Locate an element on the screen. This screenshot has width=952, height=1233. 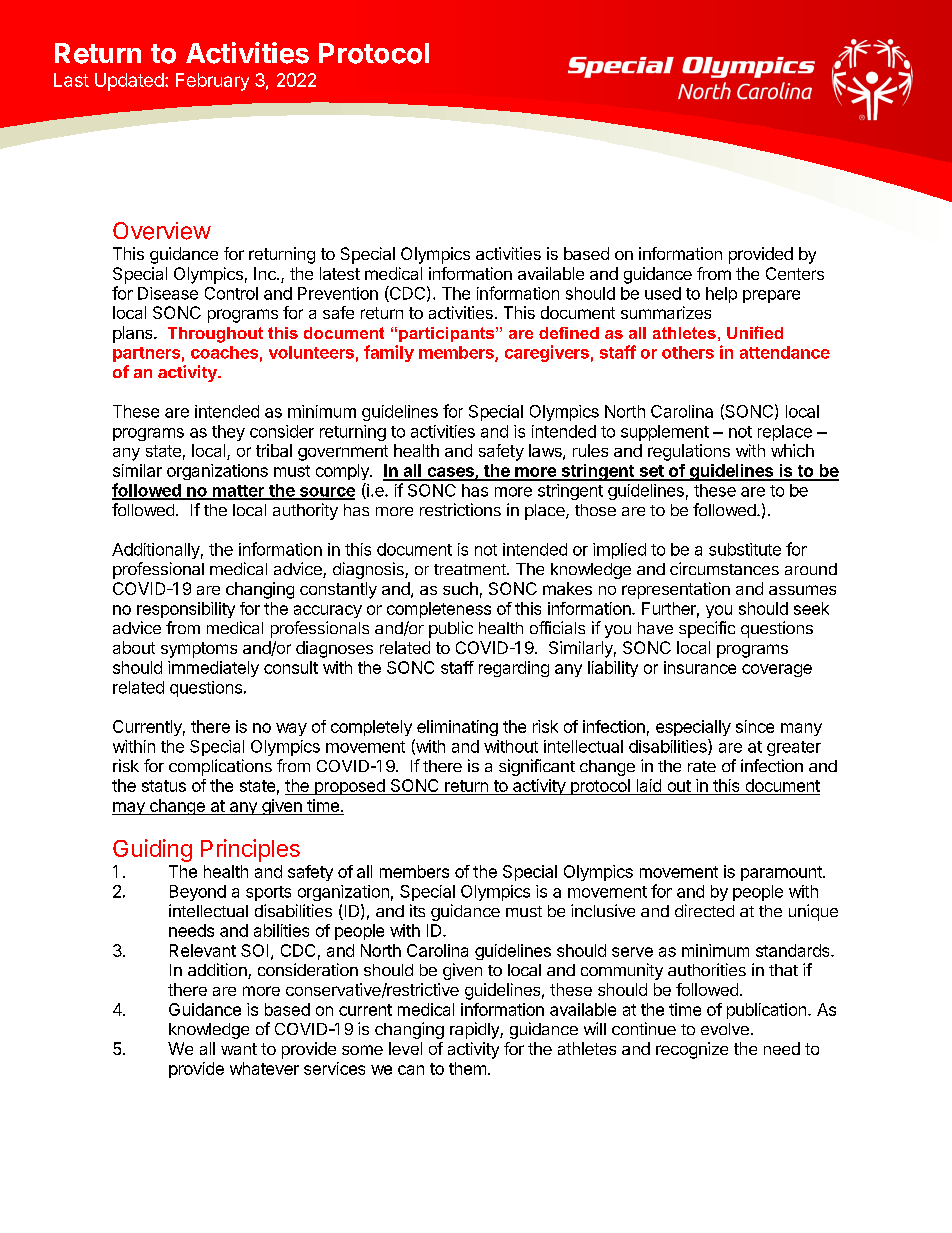
Unified is located at coordinates (755, 332).
